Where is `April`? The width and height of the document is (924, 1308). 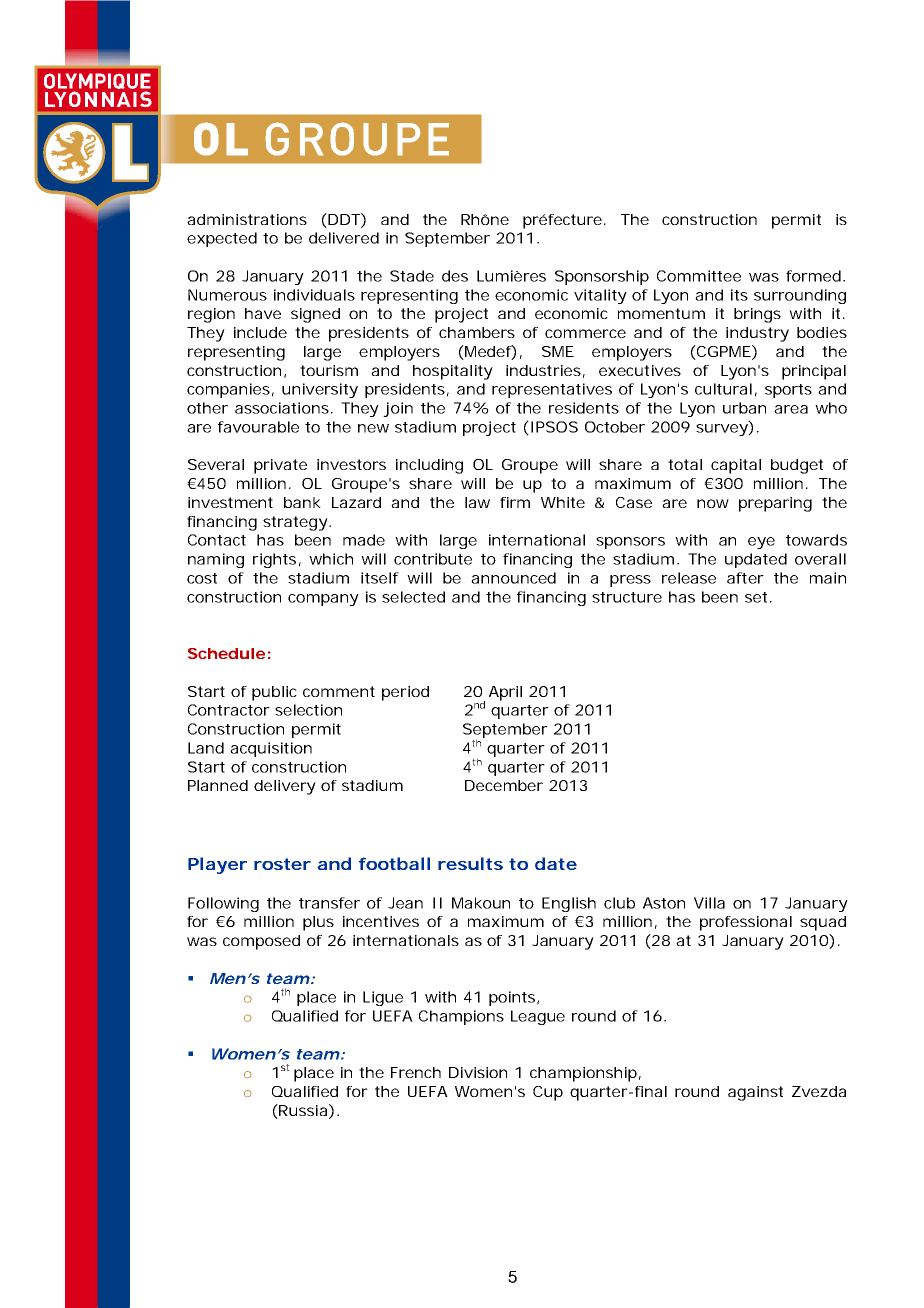 April is located at coordinates (505, 693).
